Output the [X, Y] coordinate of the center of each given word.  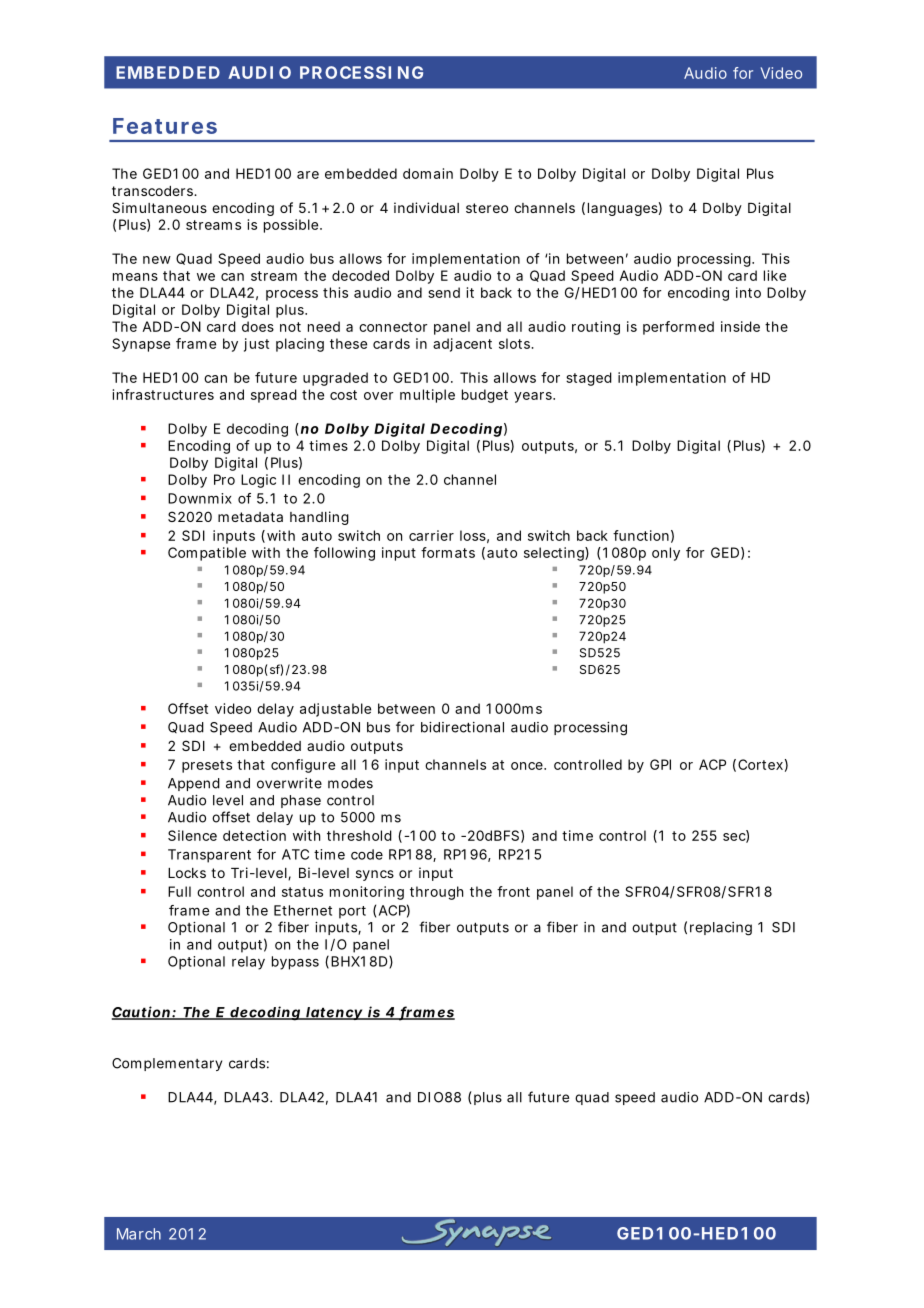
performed [678, 328]
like [775, 275]
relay [248, 963]
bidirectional [462, 727]
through [436, 893]
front [513, 891]
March [139, 1234]
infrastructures [163, 394]
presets [207, 766]
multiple [427, 396]
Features [165, 126]
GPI [660, 764]
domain [428, 173]
